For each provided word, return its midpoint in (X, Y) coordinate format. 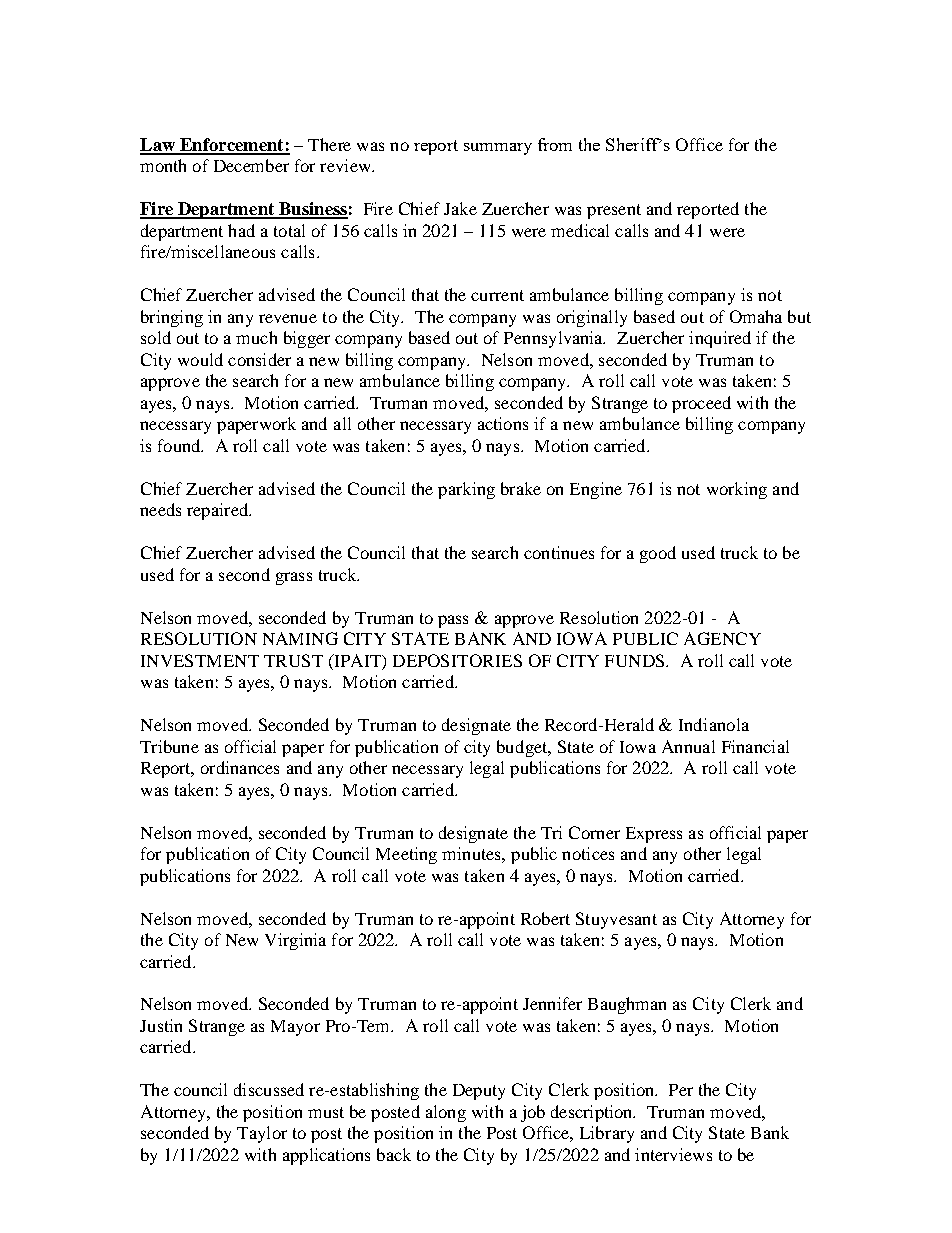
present (614, 211)
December (251, 165)
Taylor (262, 1134)
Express (654, 835)
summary (498, 149)
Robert (545, 918)
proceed (701, 404)
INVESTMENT (200, 660)
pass (453, 621)
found (180, 445)
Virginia (295, 941)
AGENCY (722, 638)
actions (503, 423)
